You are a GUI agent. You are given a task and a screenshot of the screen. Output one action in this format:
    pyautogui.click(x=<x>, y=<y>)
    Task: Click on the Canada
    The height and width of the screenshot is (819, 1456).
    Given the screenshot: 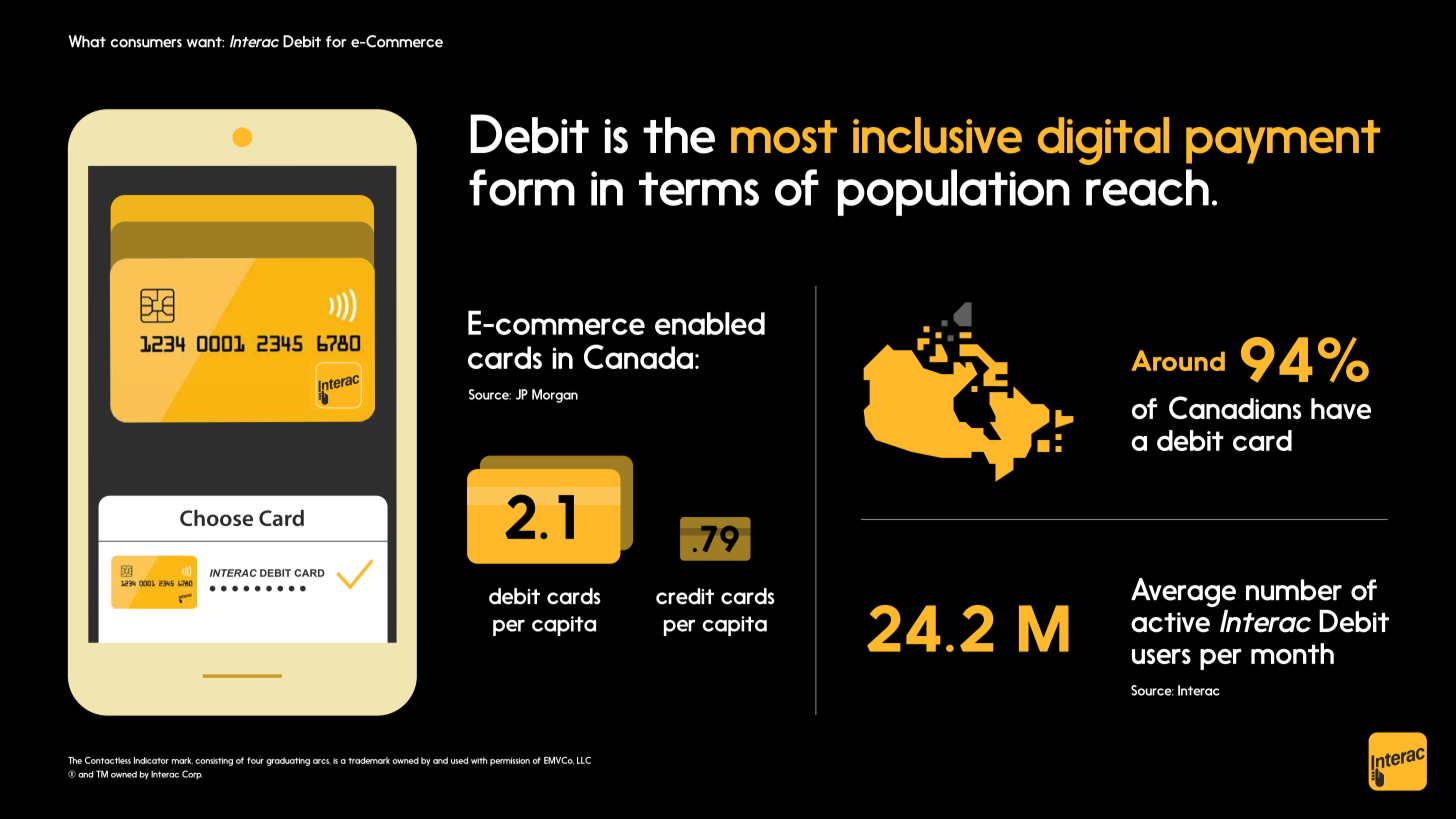 What is the action you would take?
    pyautogui.click(x=640, y=356)
